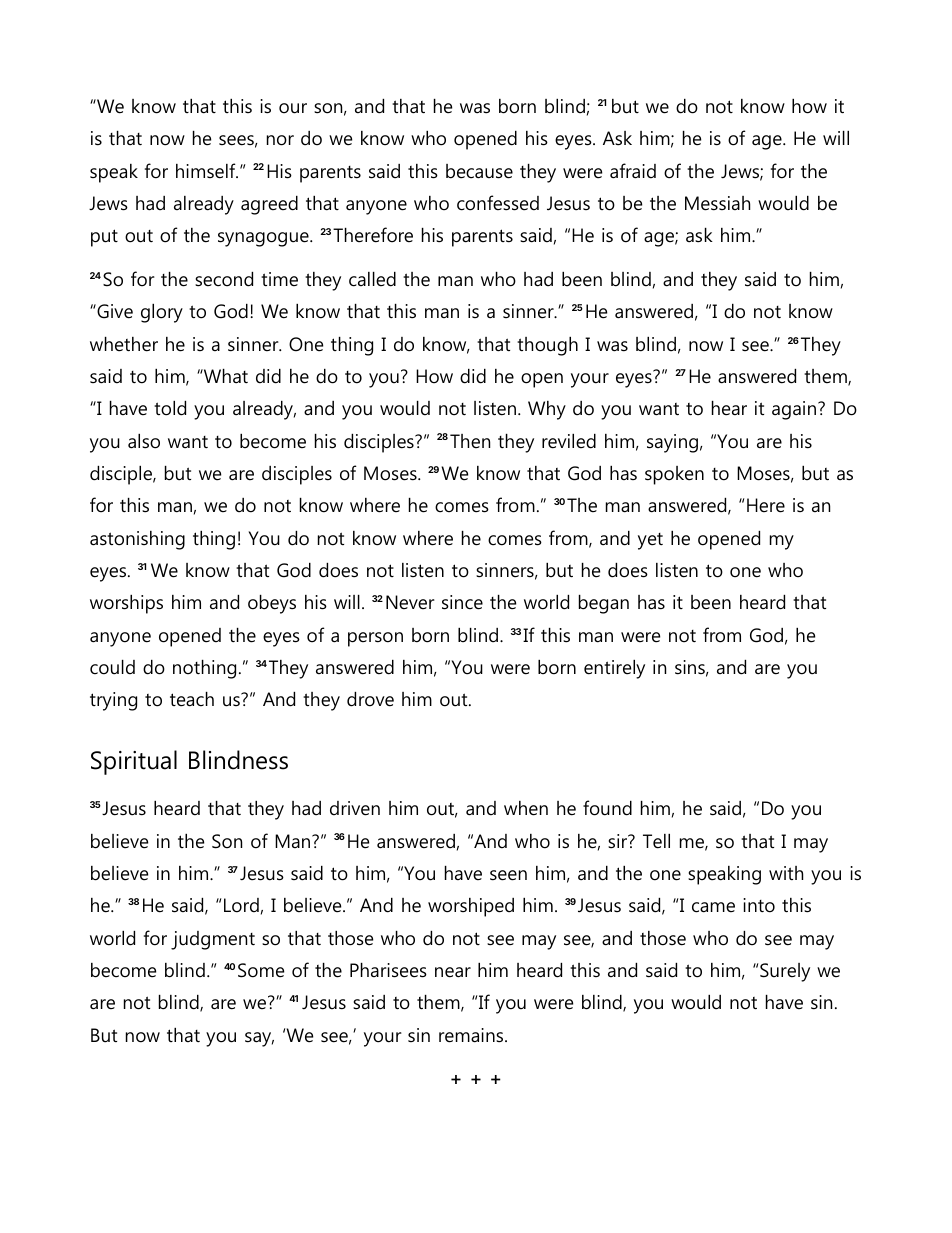 This image has height=1233, width=952. What do you see at coordinates (207, 171) in the image?
I see `himself` at bounding box center [207, 171].
